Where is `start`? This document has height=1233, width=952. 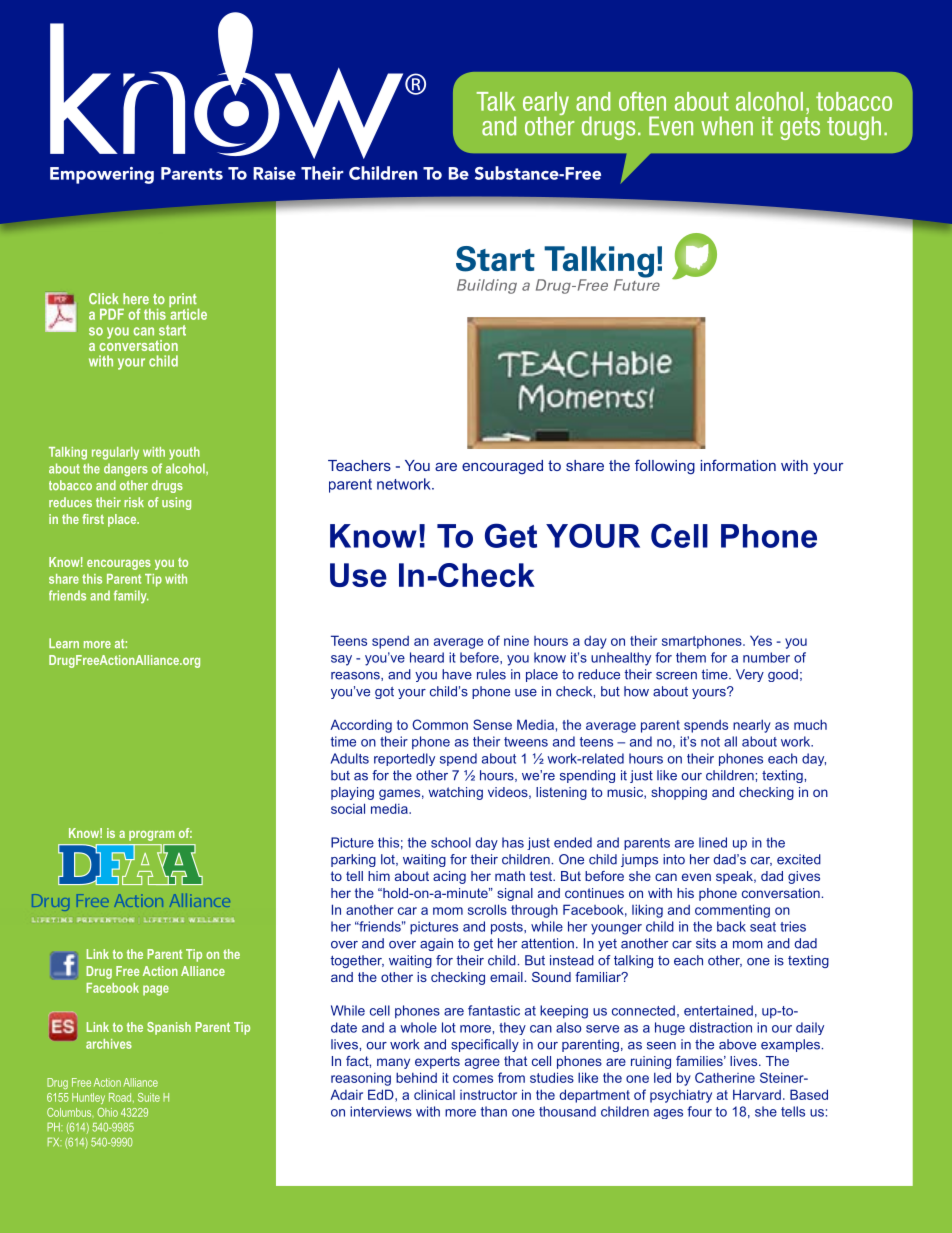
start is located at coordinates (172, 330).
